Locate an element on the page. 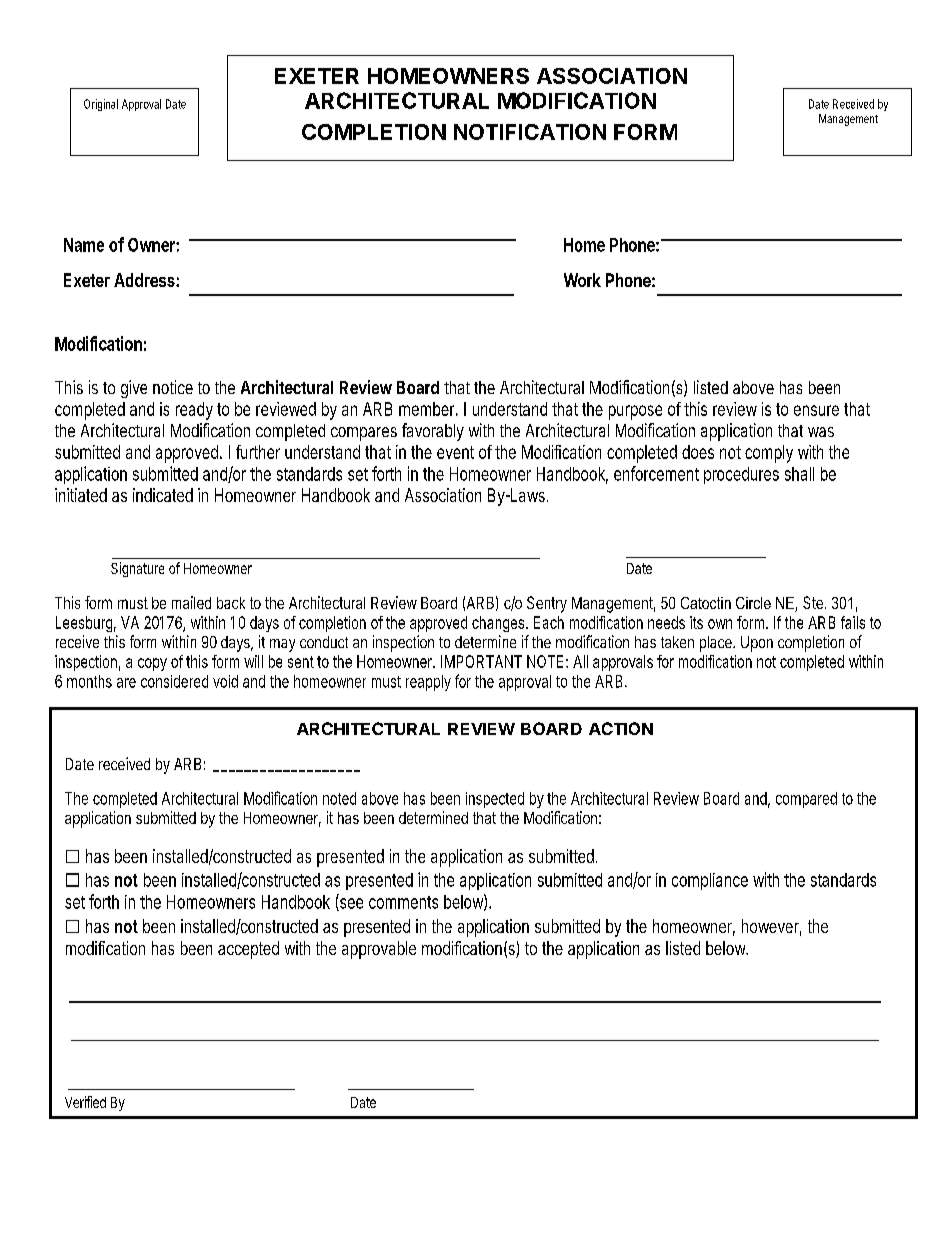  Original is located at coordinates (101, 105).
